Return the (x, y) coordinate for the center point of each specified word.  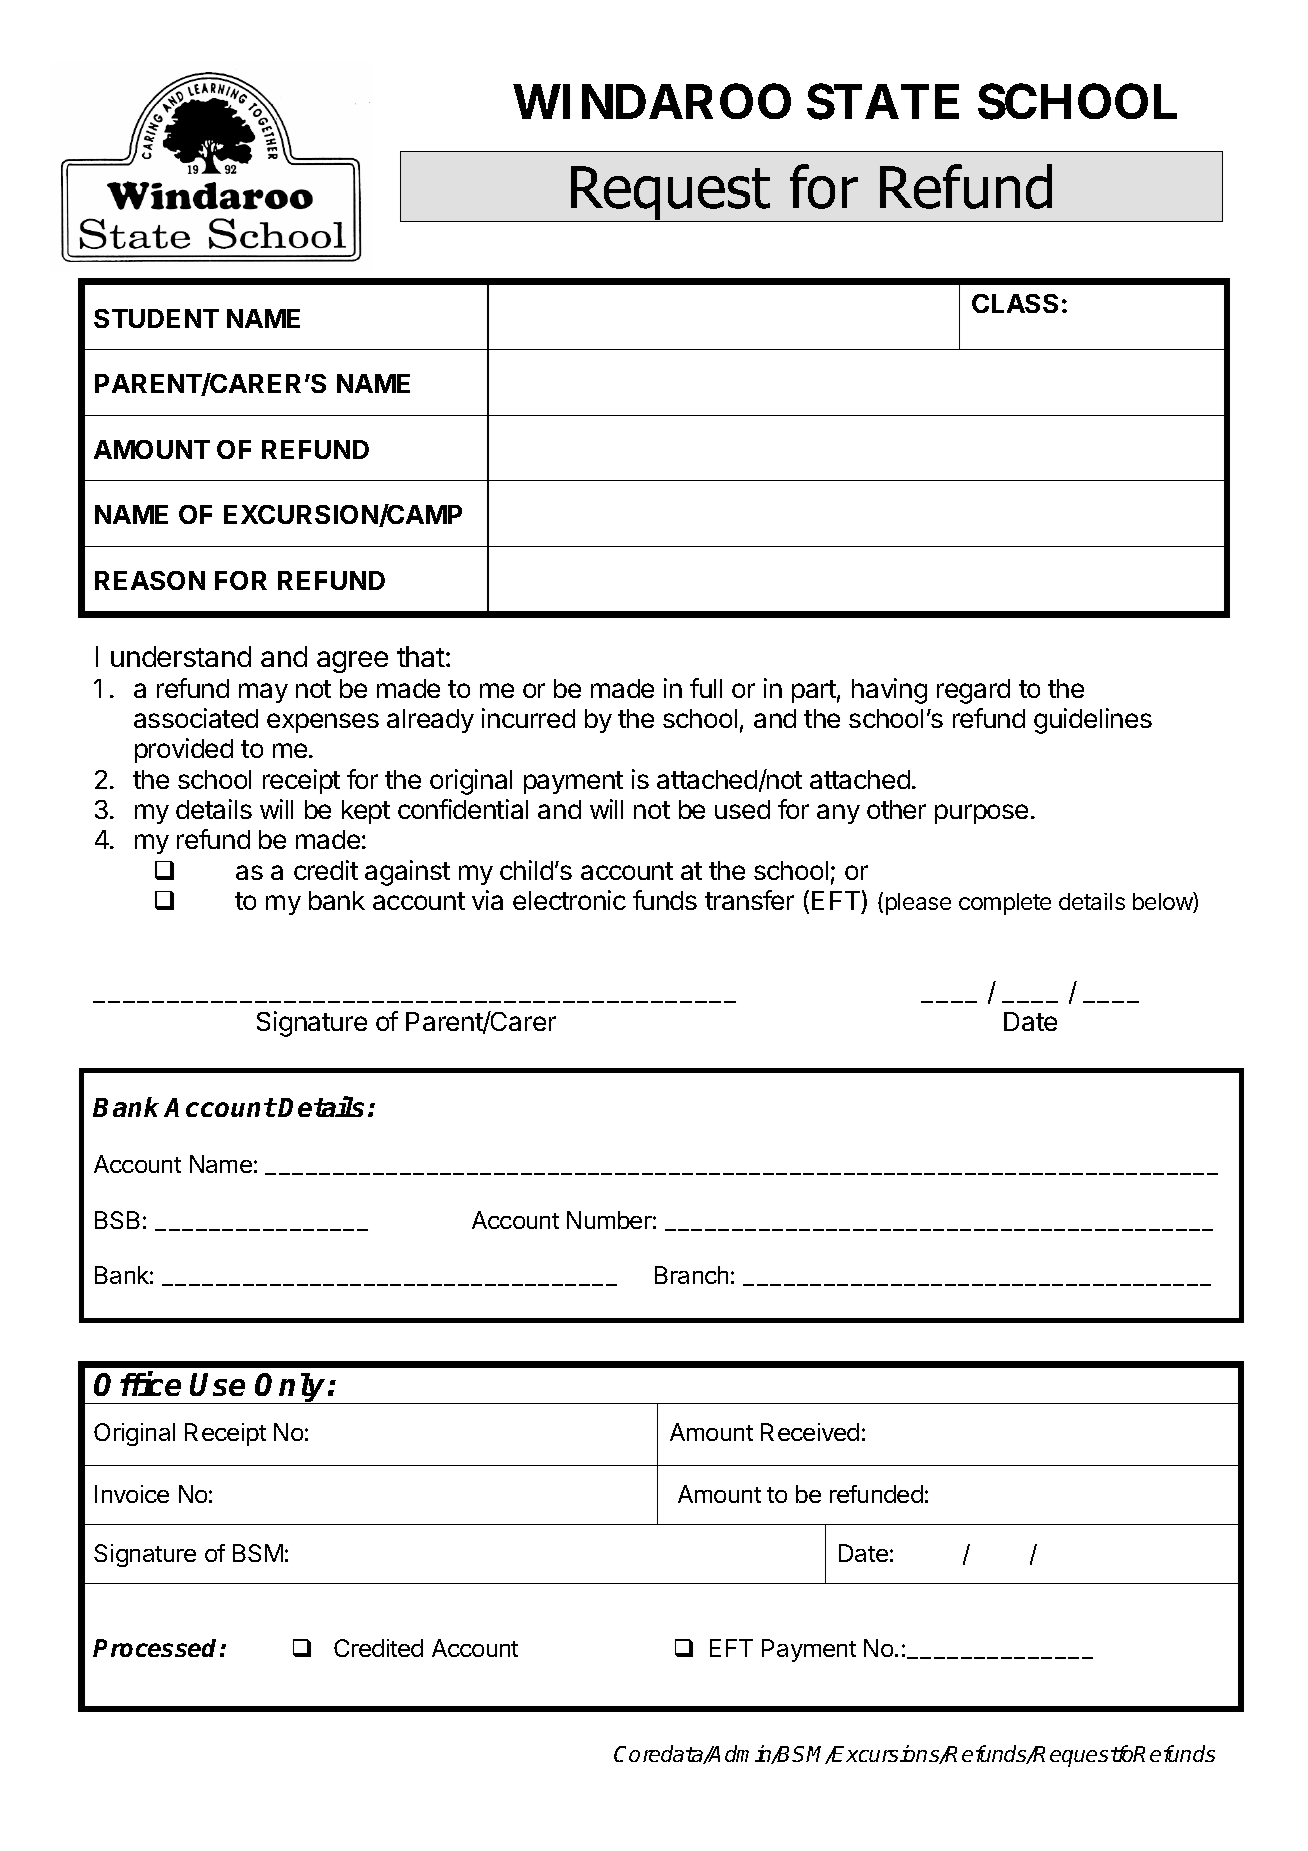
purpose (981, 814)
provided (184, 750)
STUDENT (156, 318)
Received (810, 1432)
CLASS (1015, 303)
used (742, 809)
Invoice (132, 1494)
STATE (883, 102)
